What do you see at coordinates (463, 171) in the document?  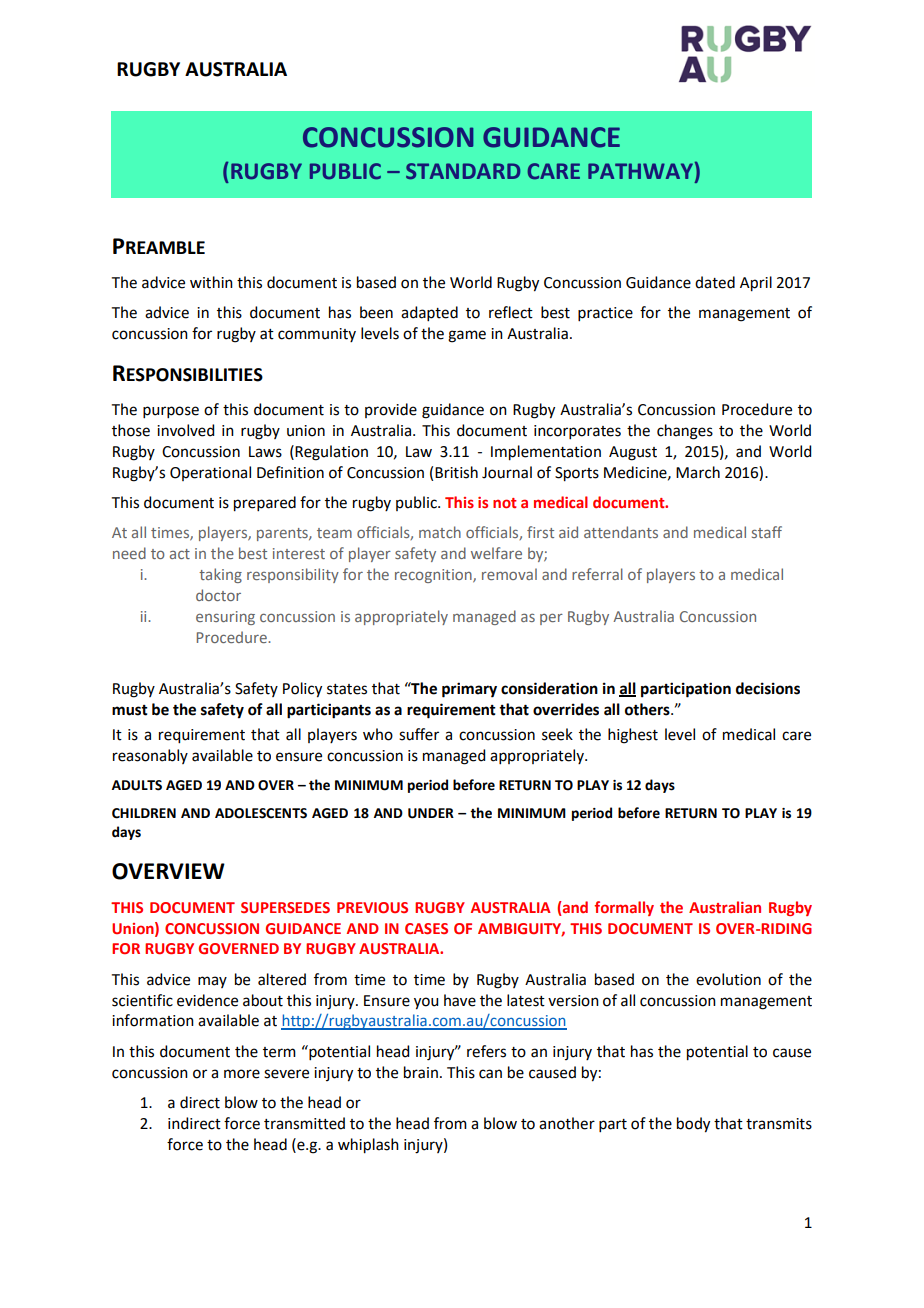 I see `STANDARD` at bounding box center [463, 171].
